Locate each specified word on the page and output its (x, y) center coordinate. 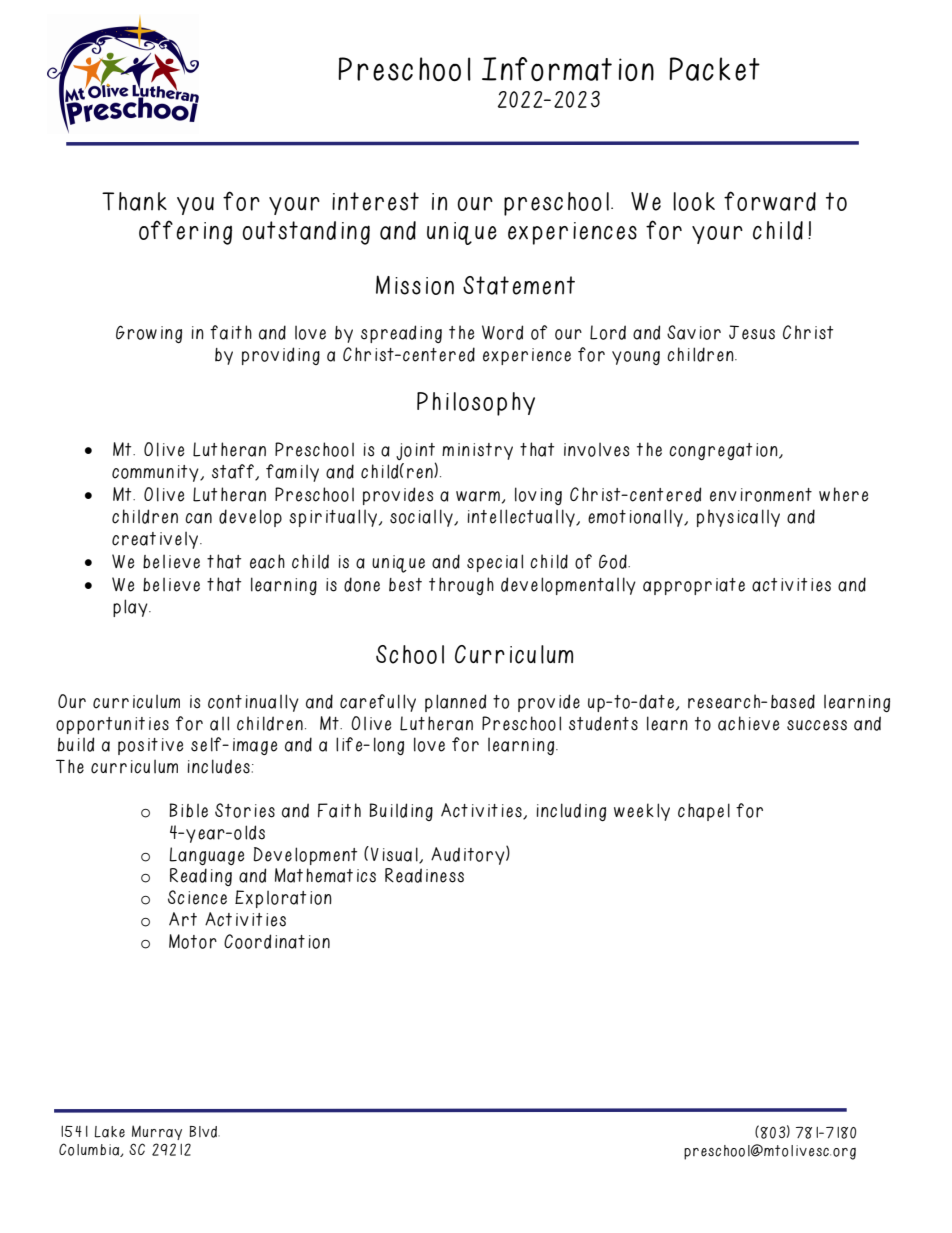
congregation (724, 451)
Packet (714, 69)
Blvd (204, 1132)
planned (455, 703)
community (156, 473)
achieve (748, 723)
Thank (134, 201)
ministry (477, 451)
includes (218, 766)
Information (568, 69)
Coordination (277, 941)
